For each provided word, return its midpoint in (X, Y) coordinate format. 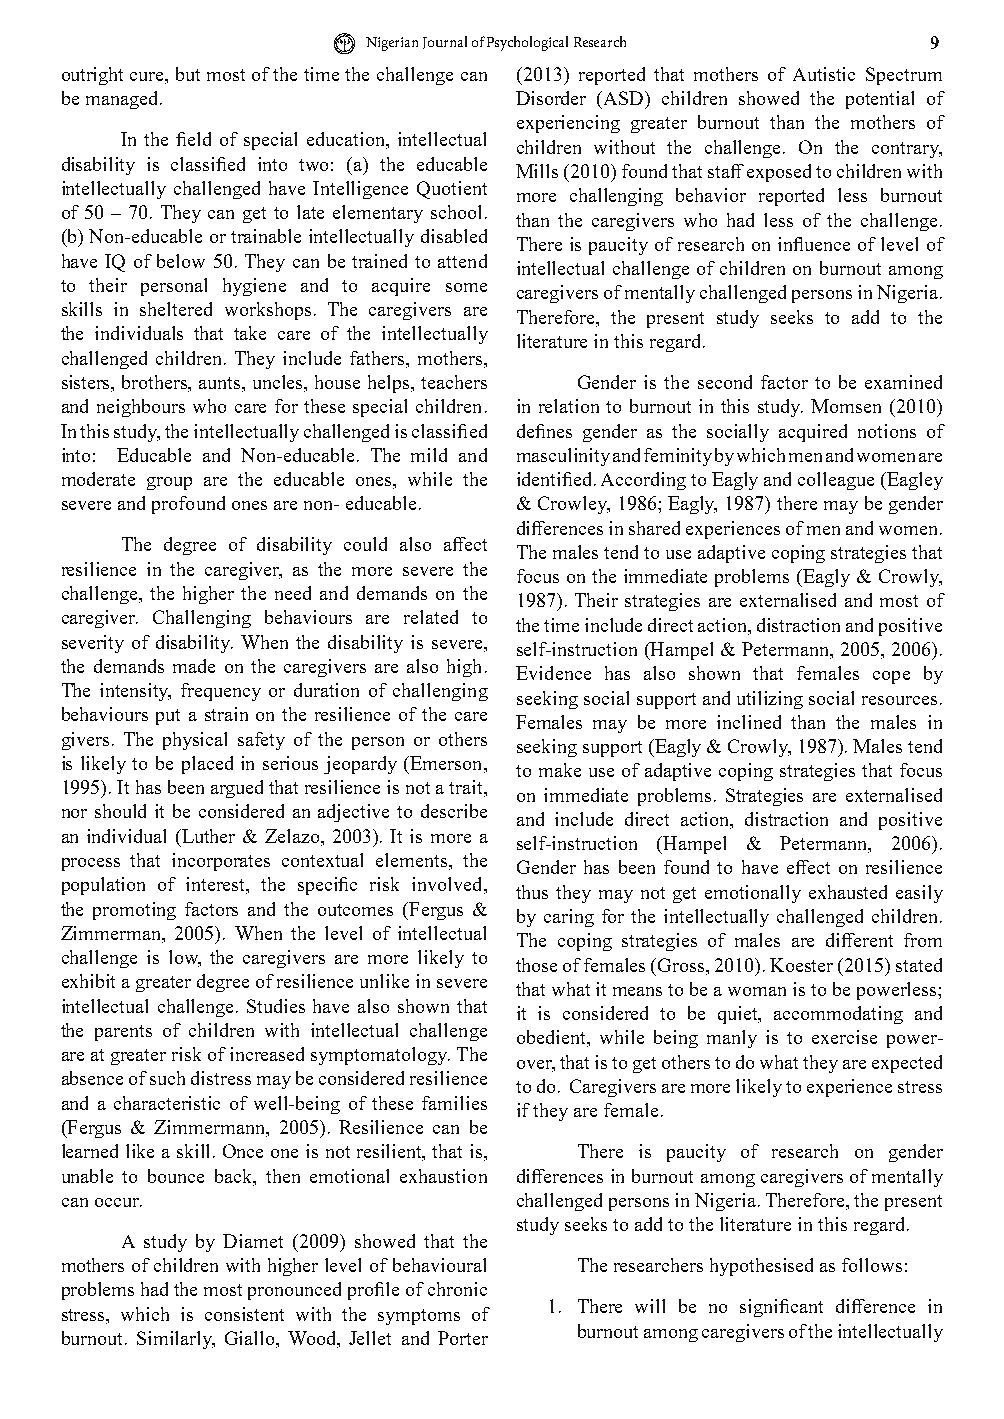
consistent (244, 1314)
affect (465, 544)
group (169, 483)
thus (532, 892)
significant (781, 1308)
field (193, 139)
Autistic (824, 74)
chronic (457, 1289)
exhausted (848, 892)
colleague (836, 481)
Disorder (551, 98)
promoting (134, 911)
